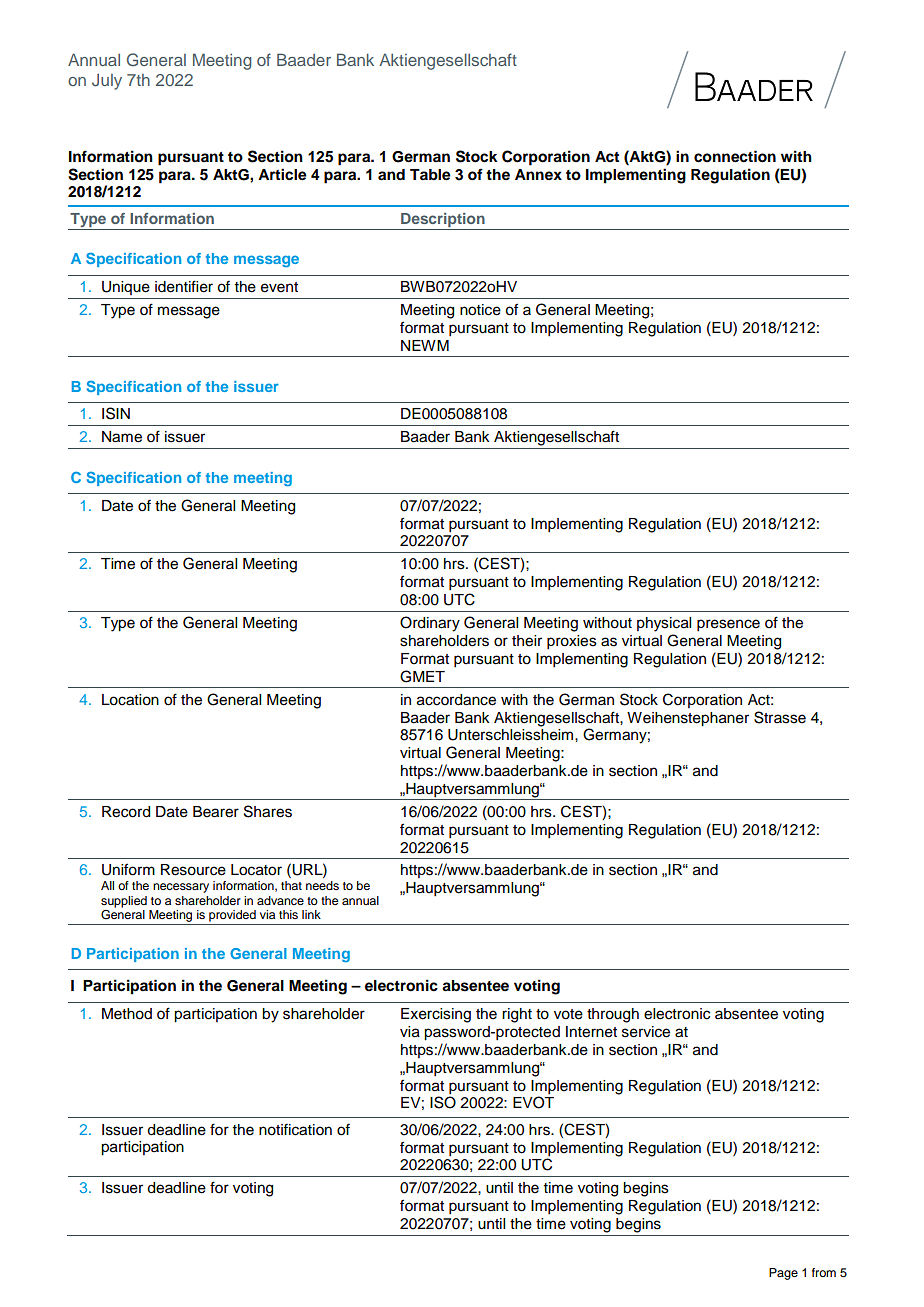  I want to click on Table, so click(430, 175).
